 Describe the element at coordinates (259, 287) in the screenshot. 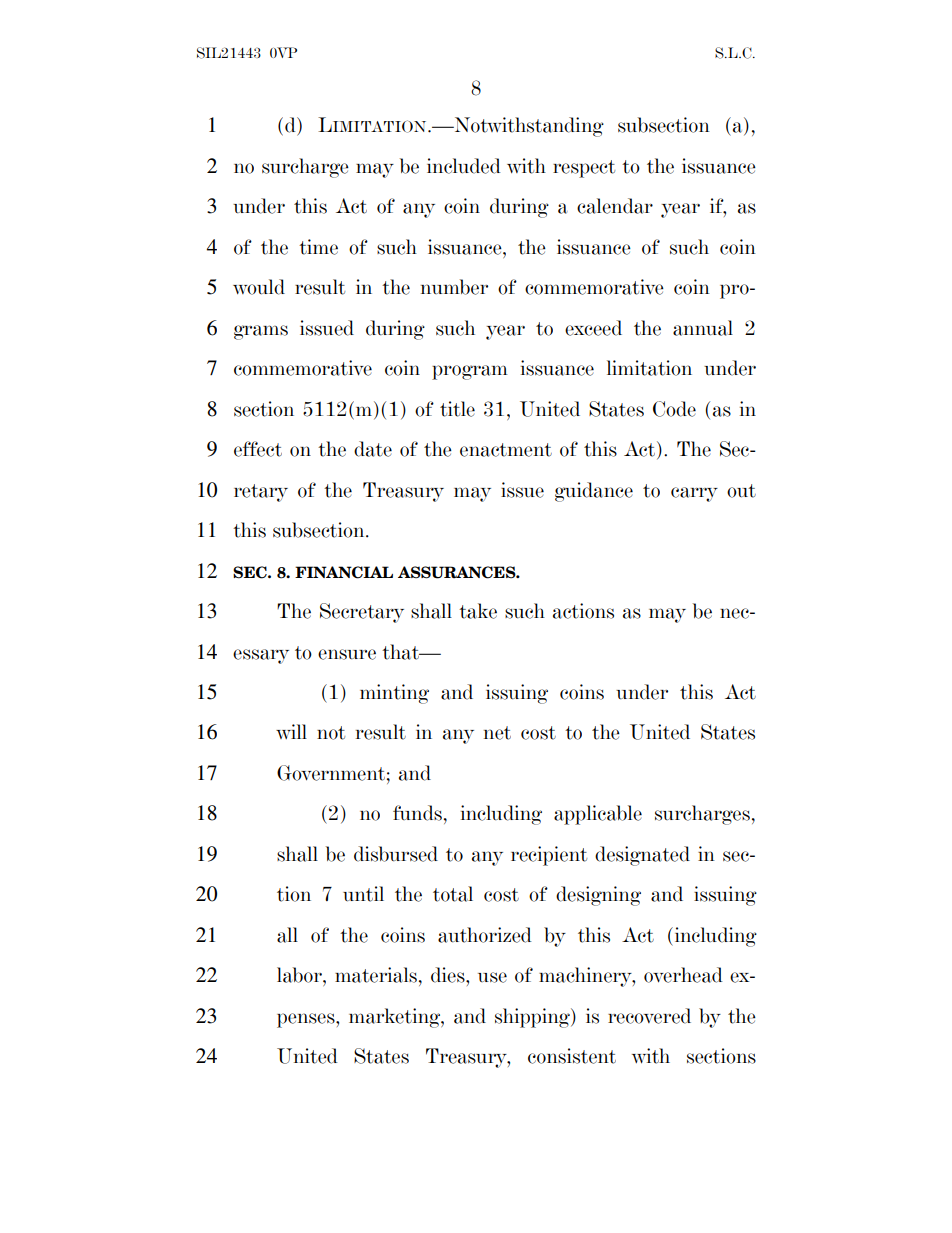

I see `would` at that location.
